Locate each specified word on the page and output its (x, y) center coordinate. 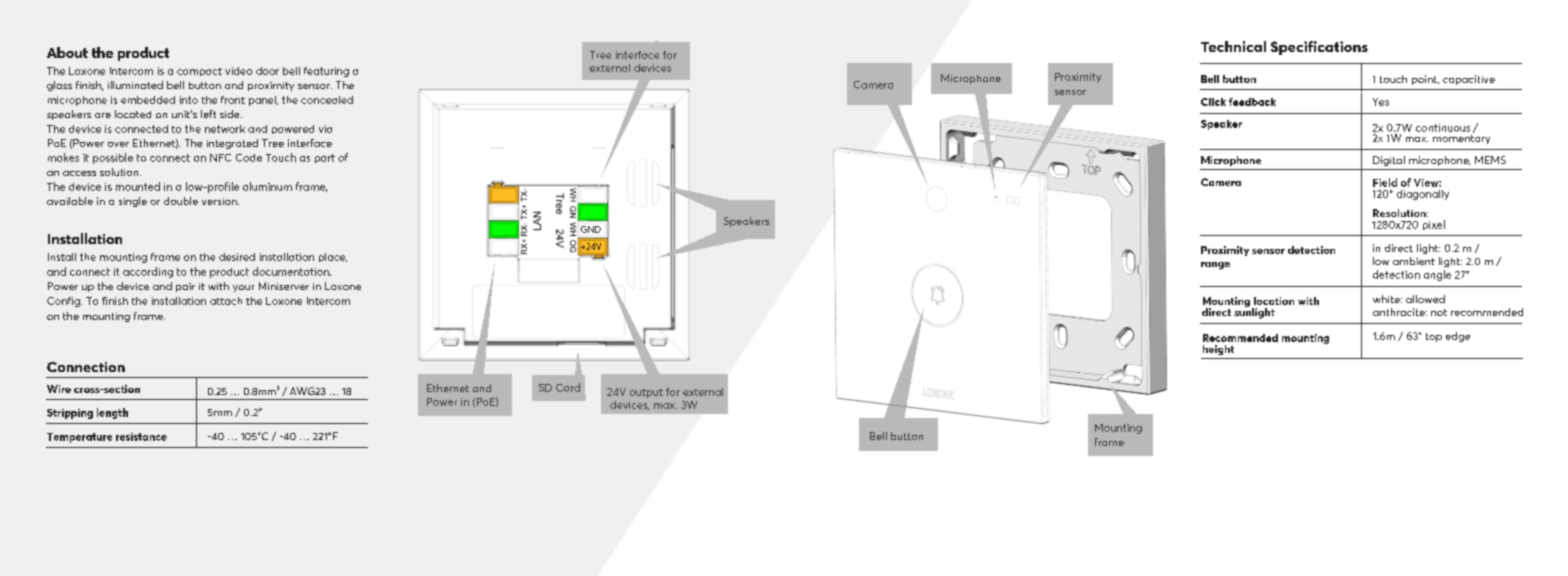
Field (1385, 182)
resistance (141, 437)
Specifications (1319, 48)
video (238, 71)
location (1274, 301)
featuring (326, 72)
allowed (1425, 299)
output (646, 393)
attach (226, 301)
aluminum (267, 186)
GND (591, 229)
